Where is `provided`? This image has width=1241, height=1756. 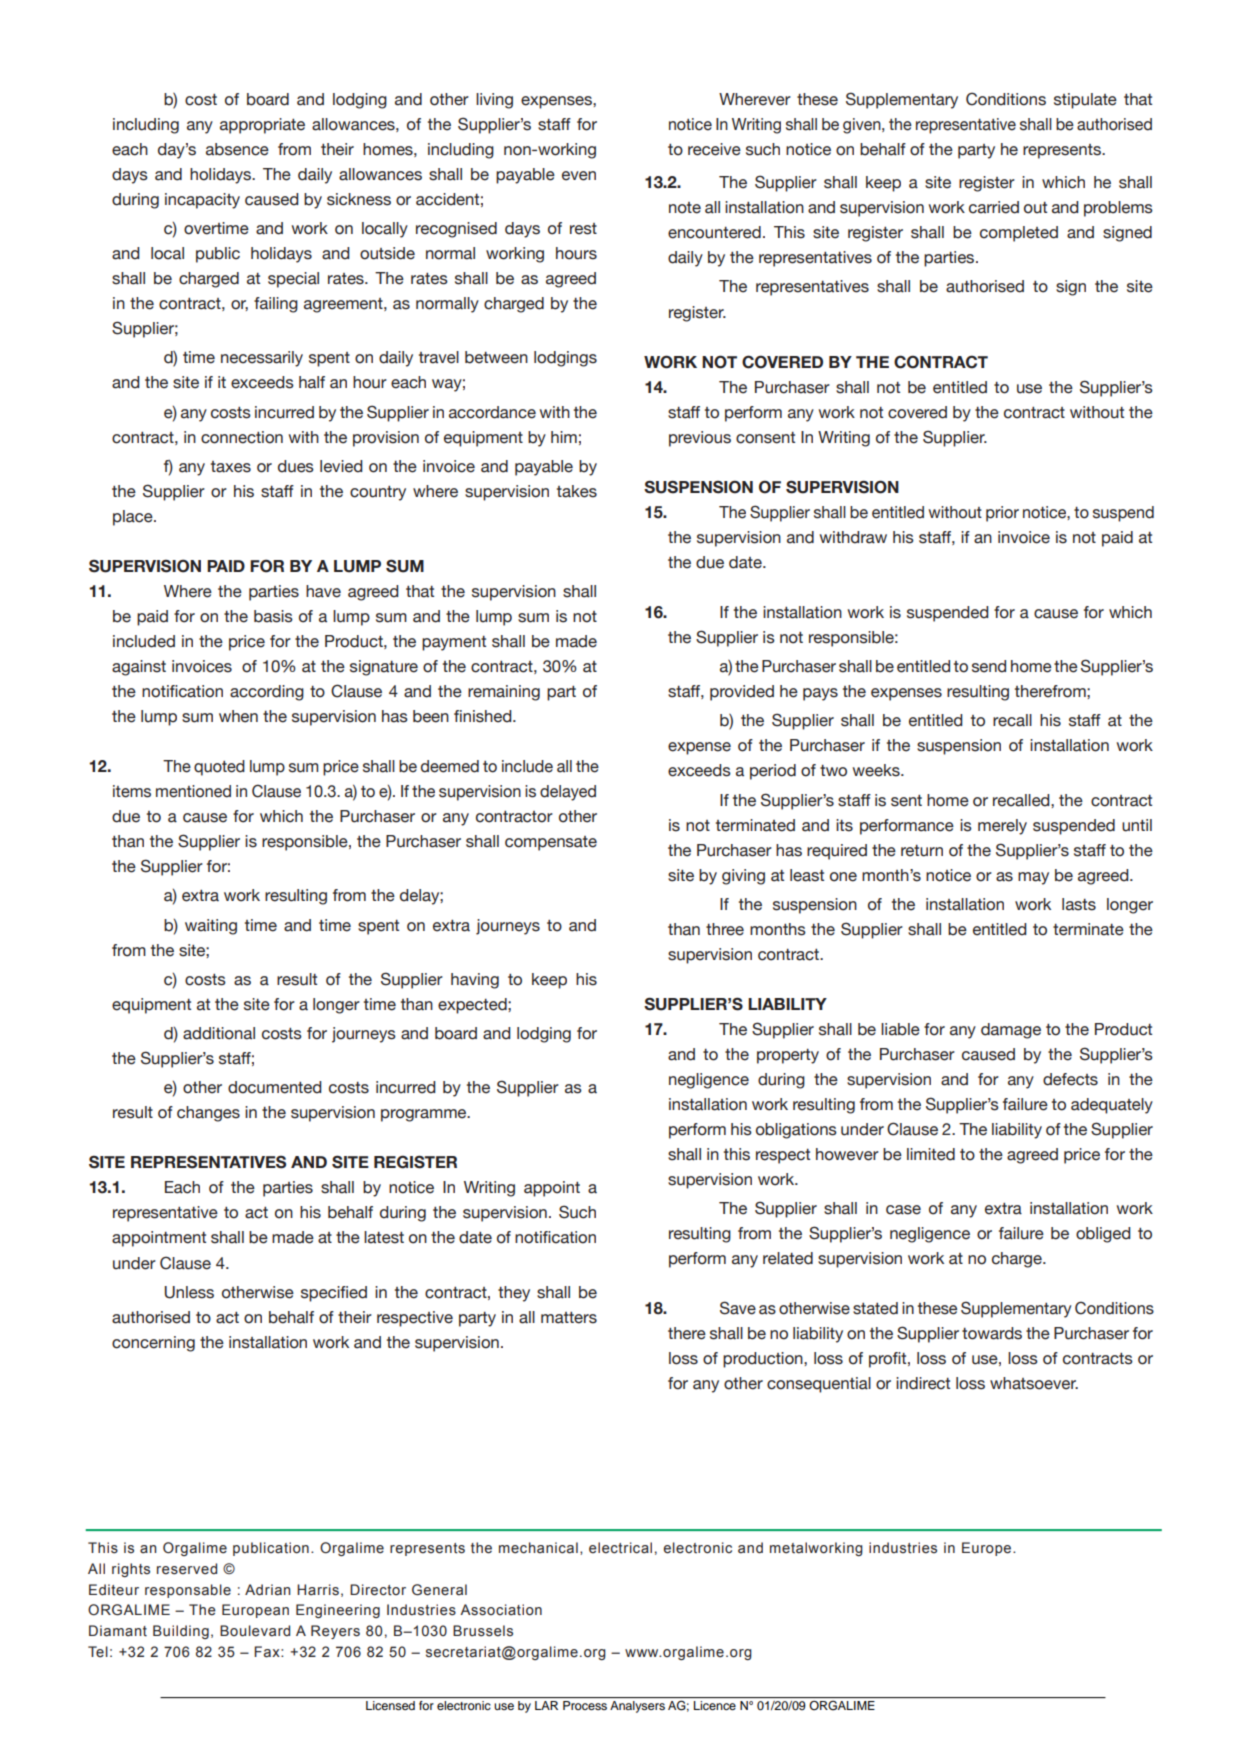 provided is located at coordinates (742, 693).
